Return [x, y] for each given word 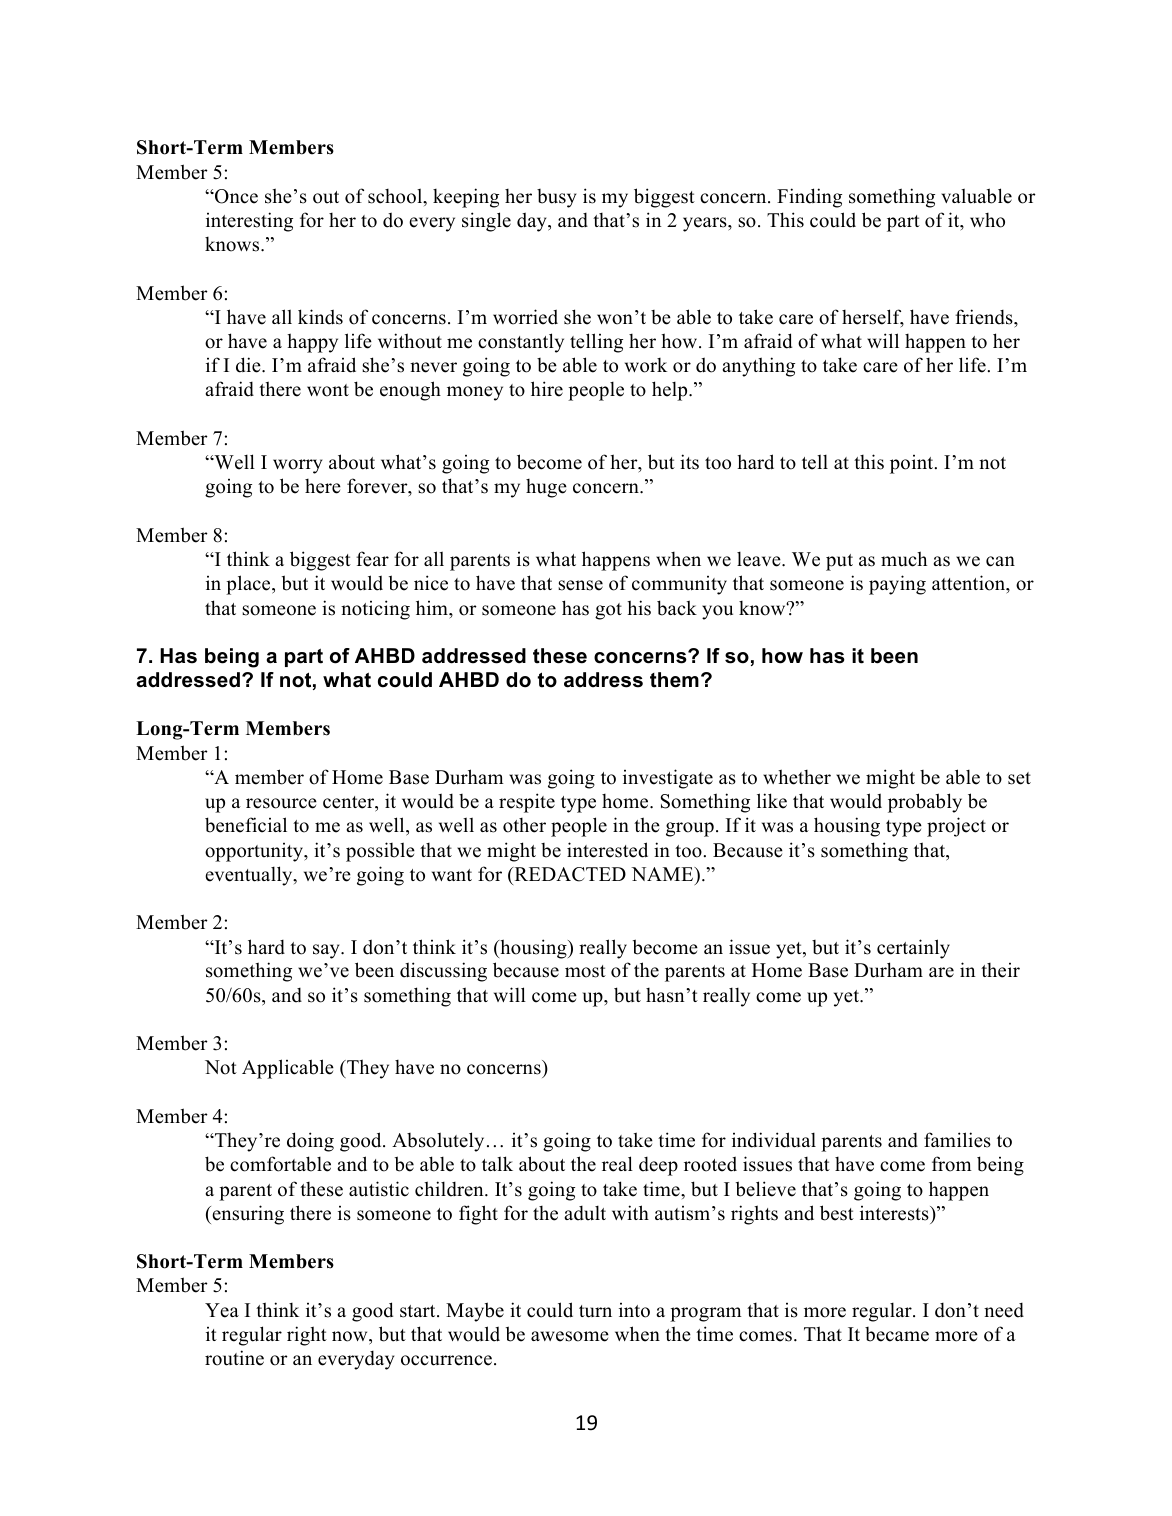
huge [546, 488]
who [987, 220]
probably [925, 803]
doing [310, 1142]
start [419, 1311]
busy [556, 198]
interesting [249, 222]
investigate [668, 779]
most [585, 971]
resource [281, 803]
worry [297, 466]
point [913, 464]
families [957, 1140]
